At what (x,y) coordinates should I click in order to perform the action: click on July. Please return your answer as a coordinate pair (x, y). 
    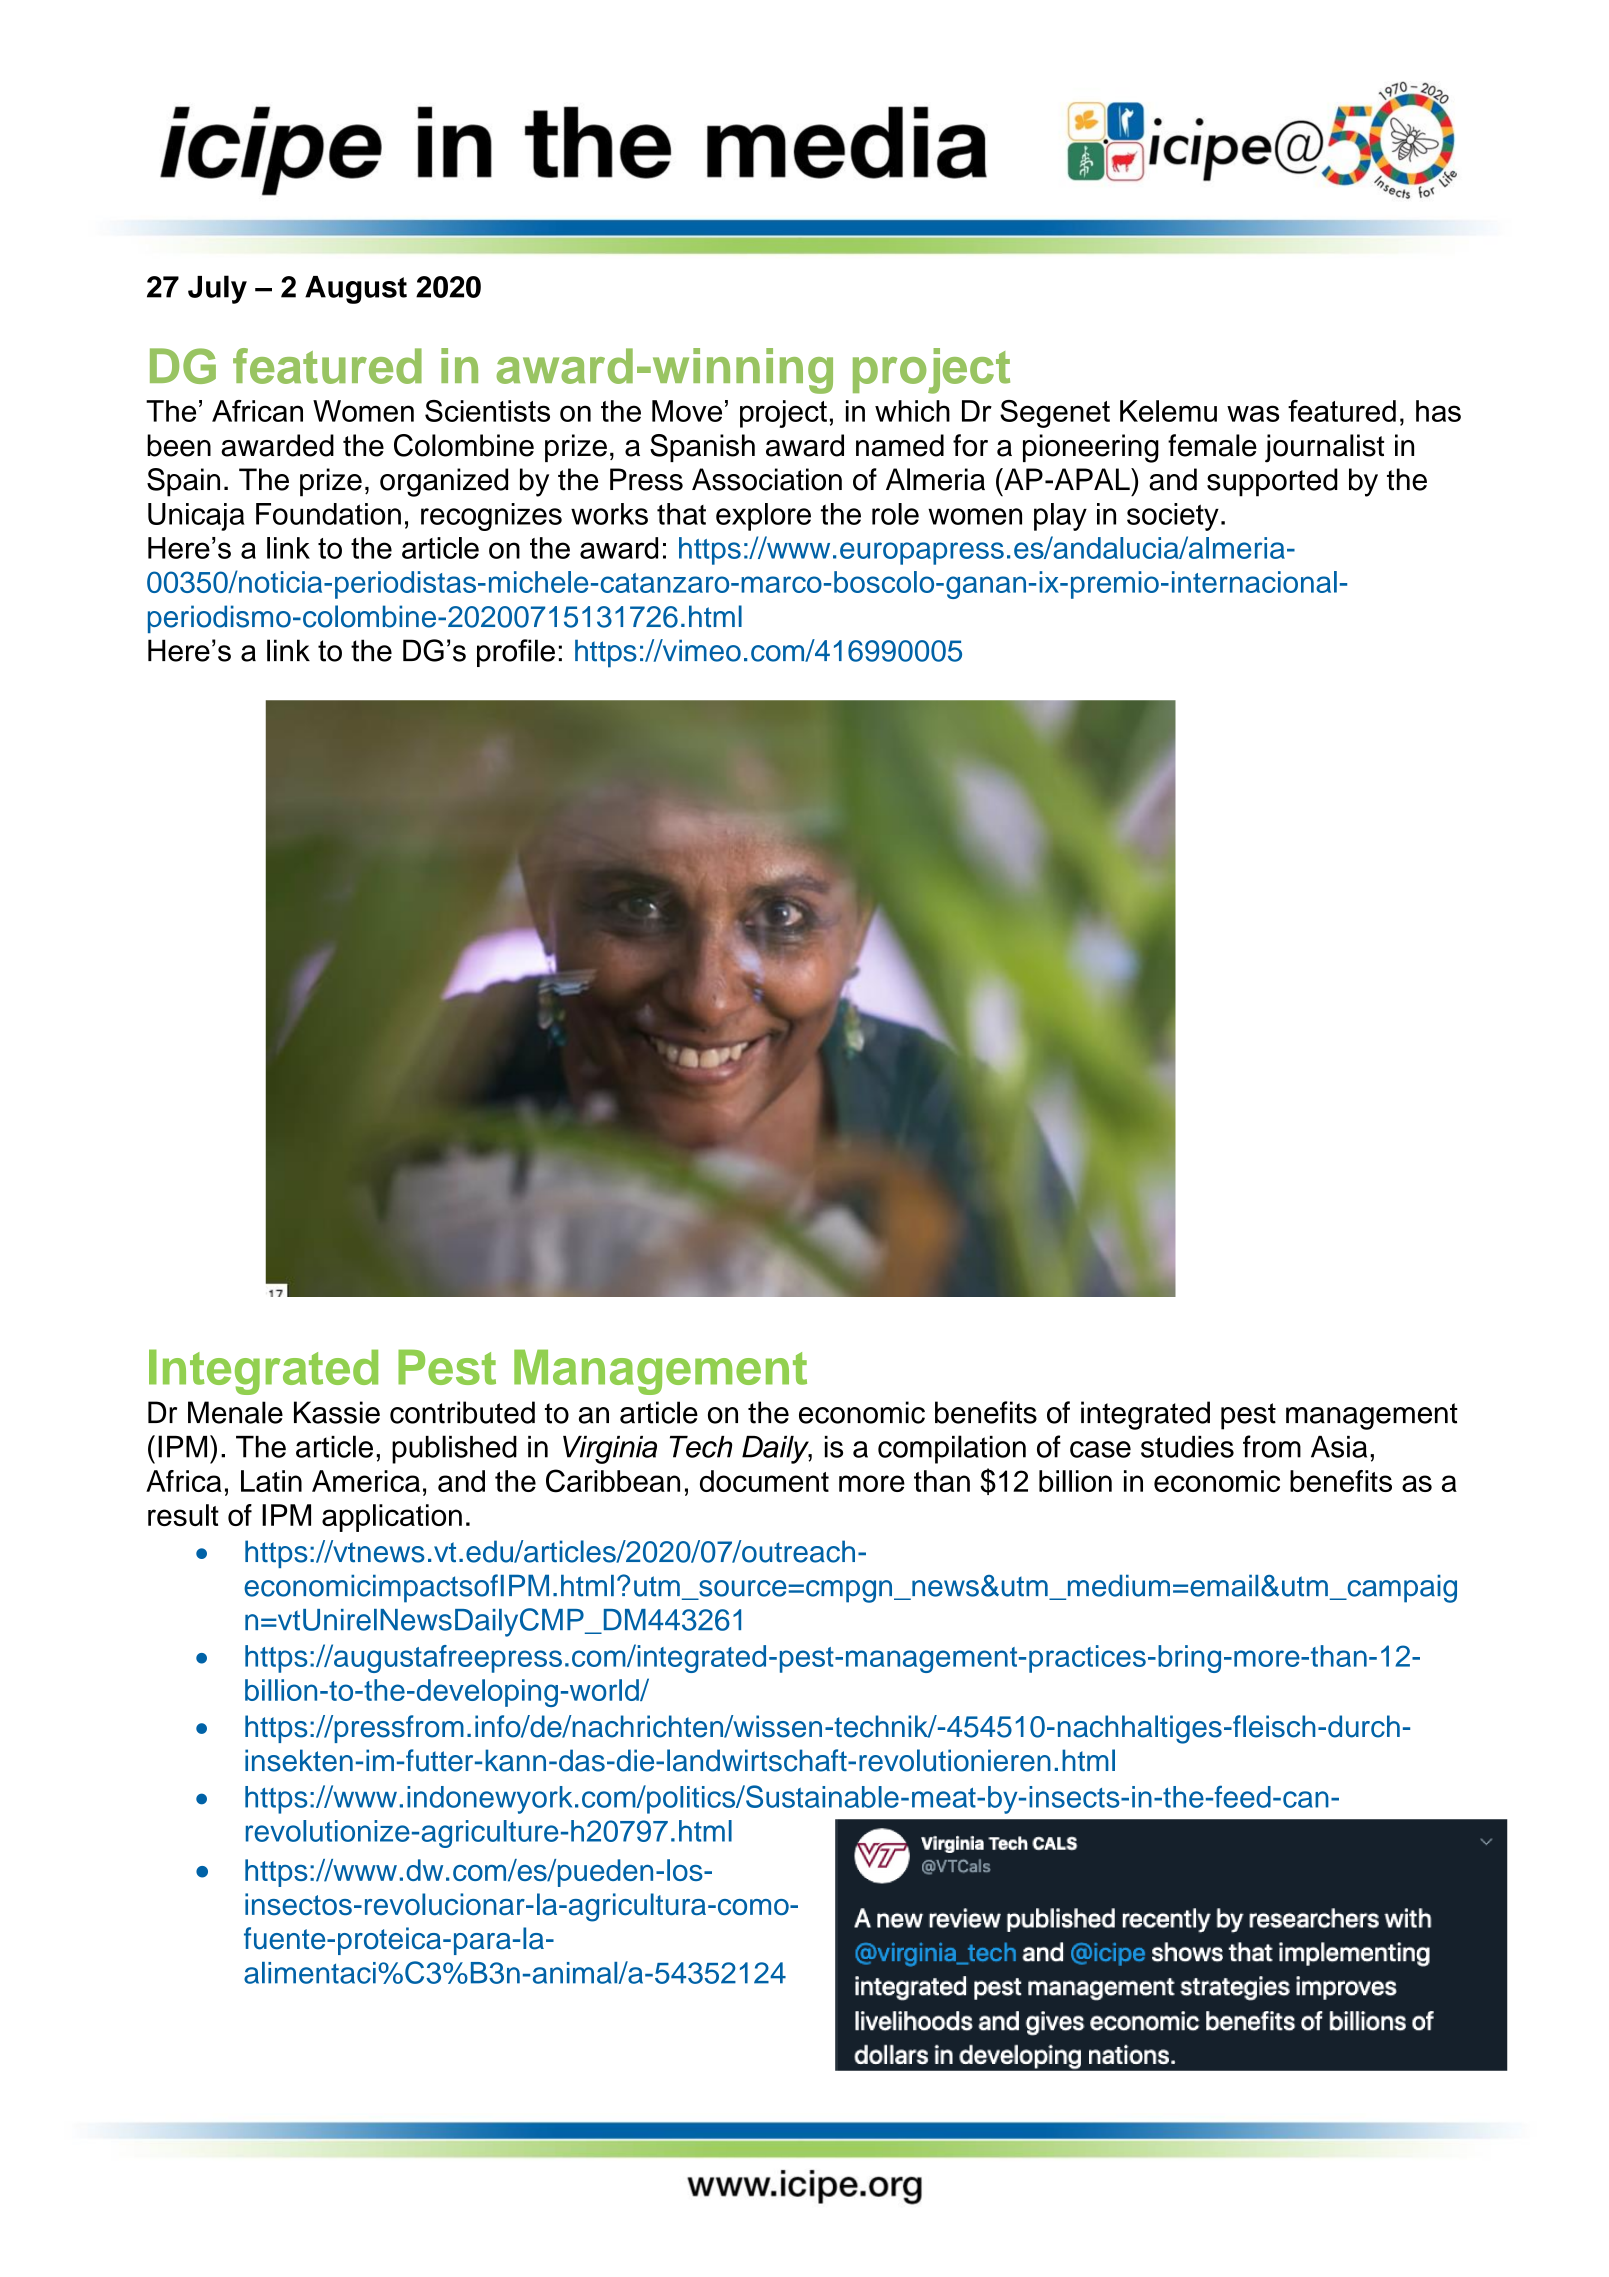
    Looking at the image, I should click on (217, 289).
